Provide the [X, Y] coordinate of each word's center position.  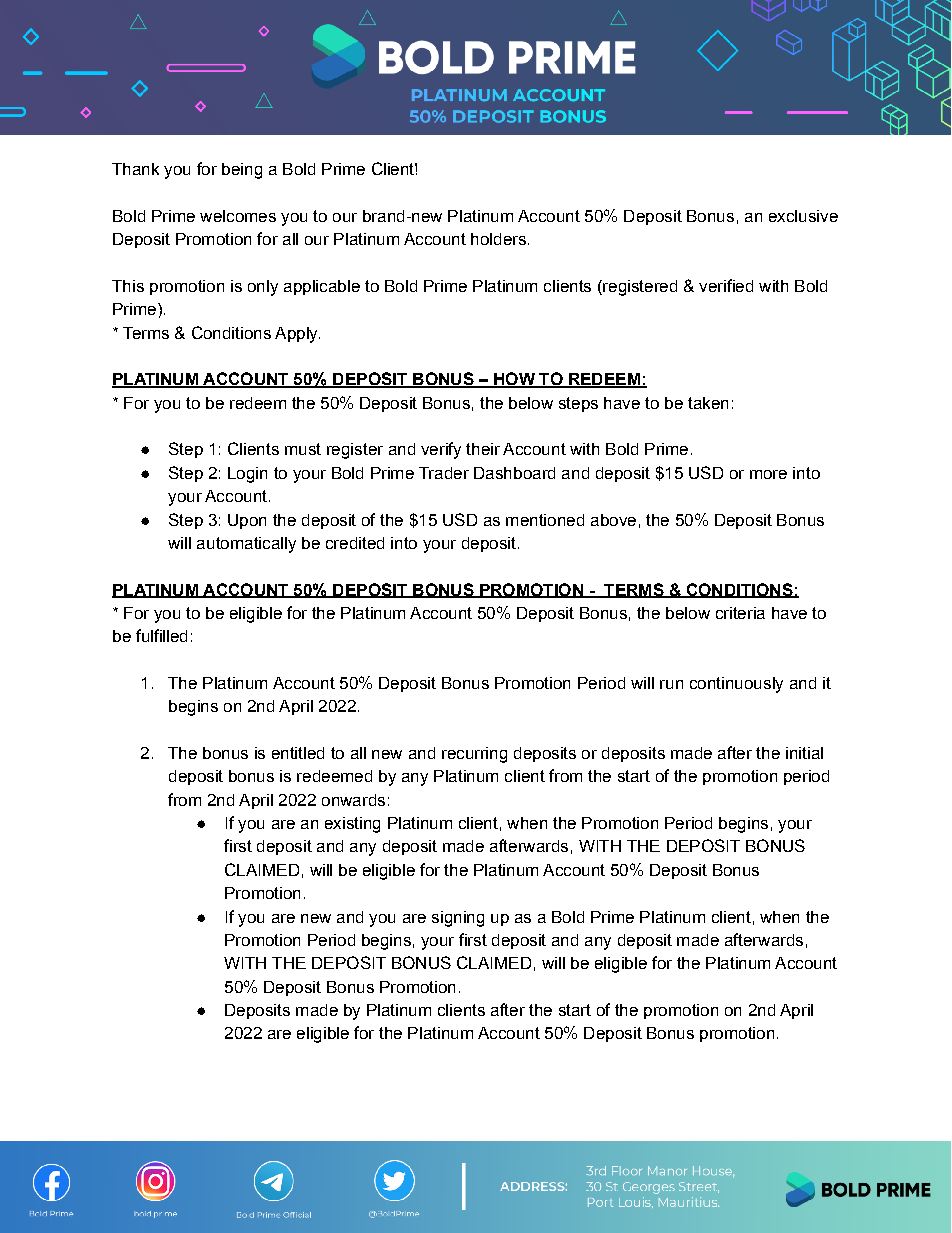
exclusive [803, 216]
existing [352, 825]
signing [458, 919]
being [242, 171]
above [613, 520]
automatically [246, 545]
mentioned [545, 520]
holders [498, 239]
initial [804, 753]
